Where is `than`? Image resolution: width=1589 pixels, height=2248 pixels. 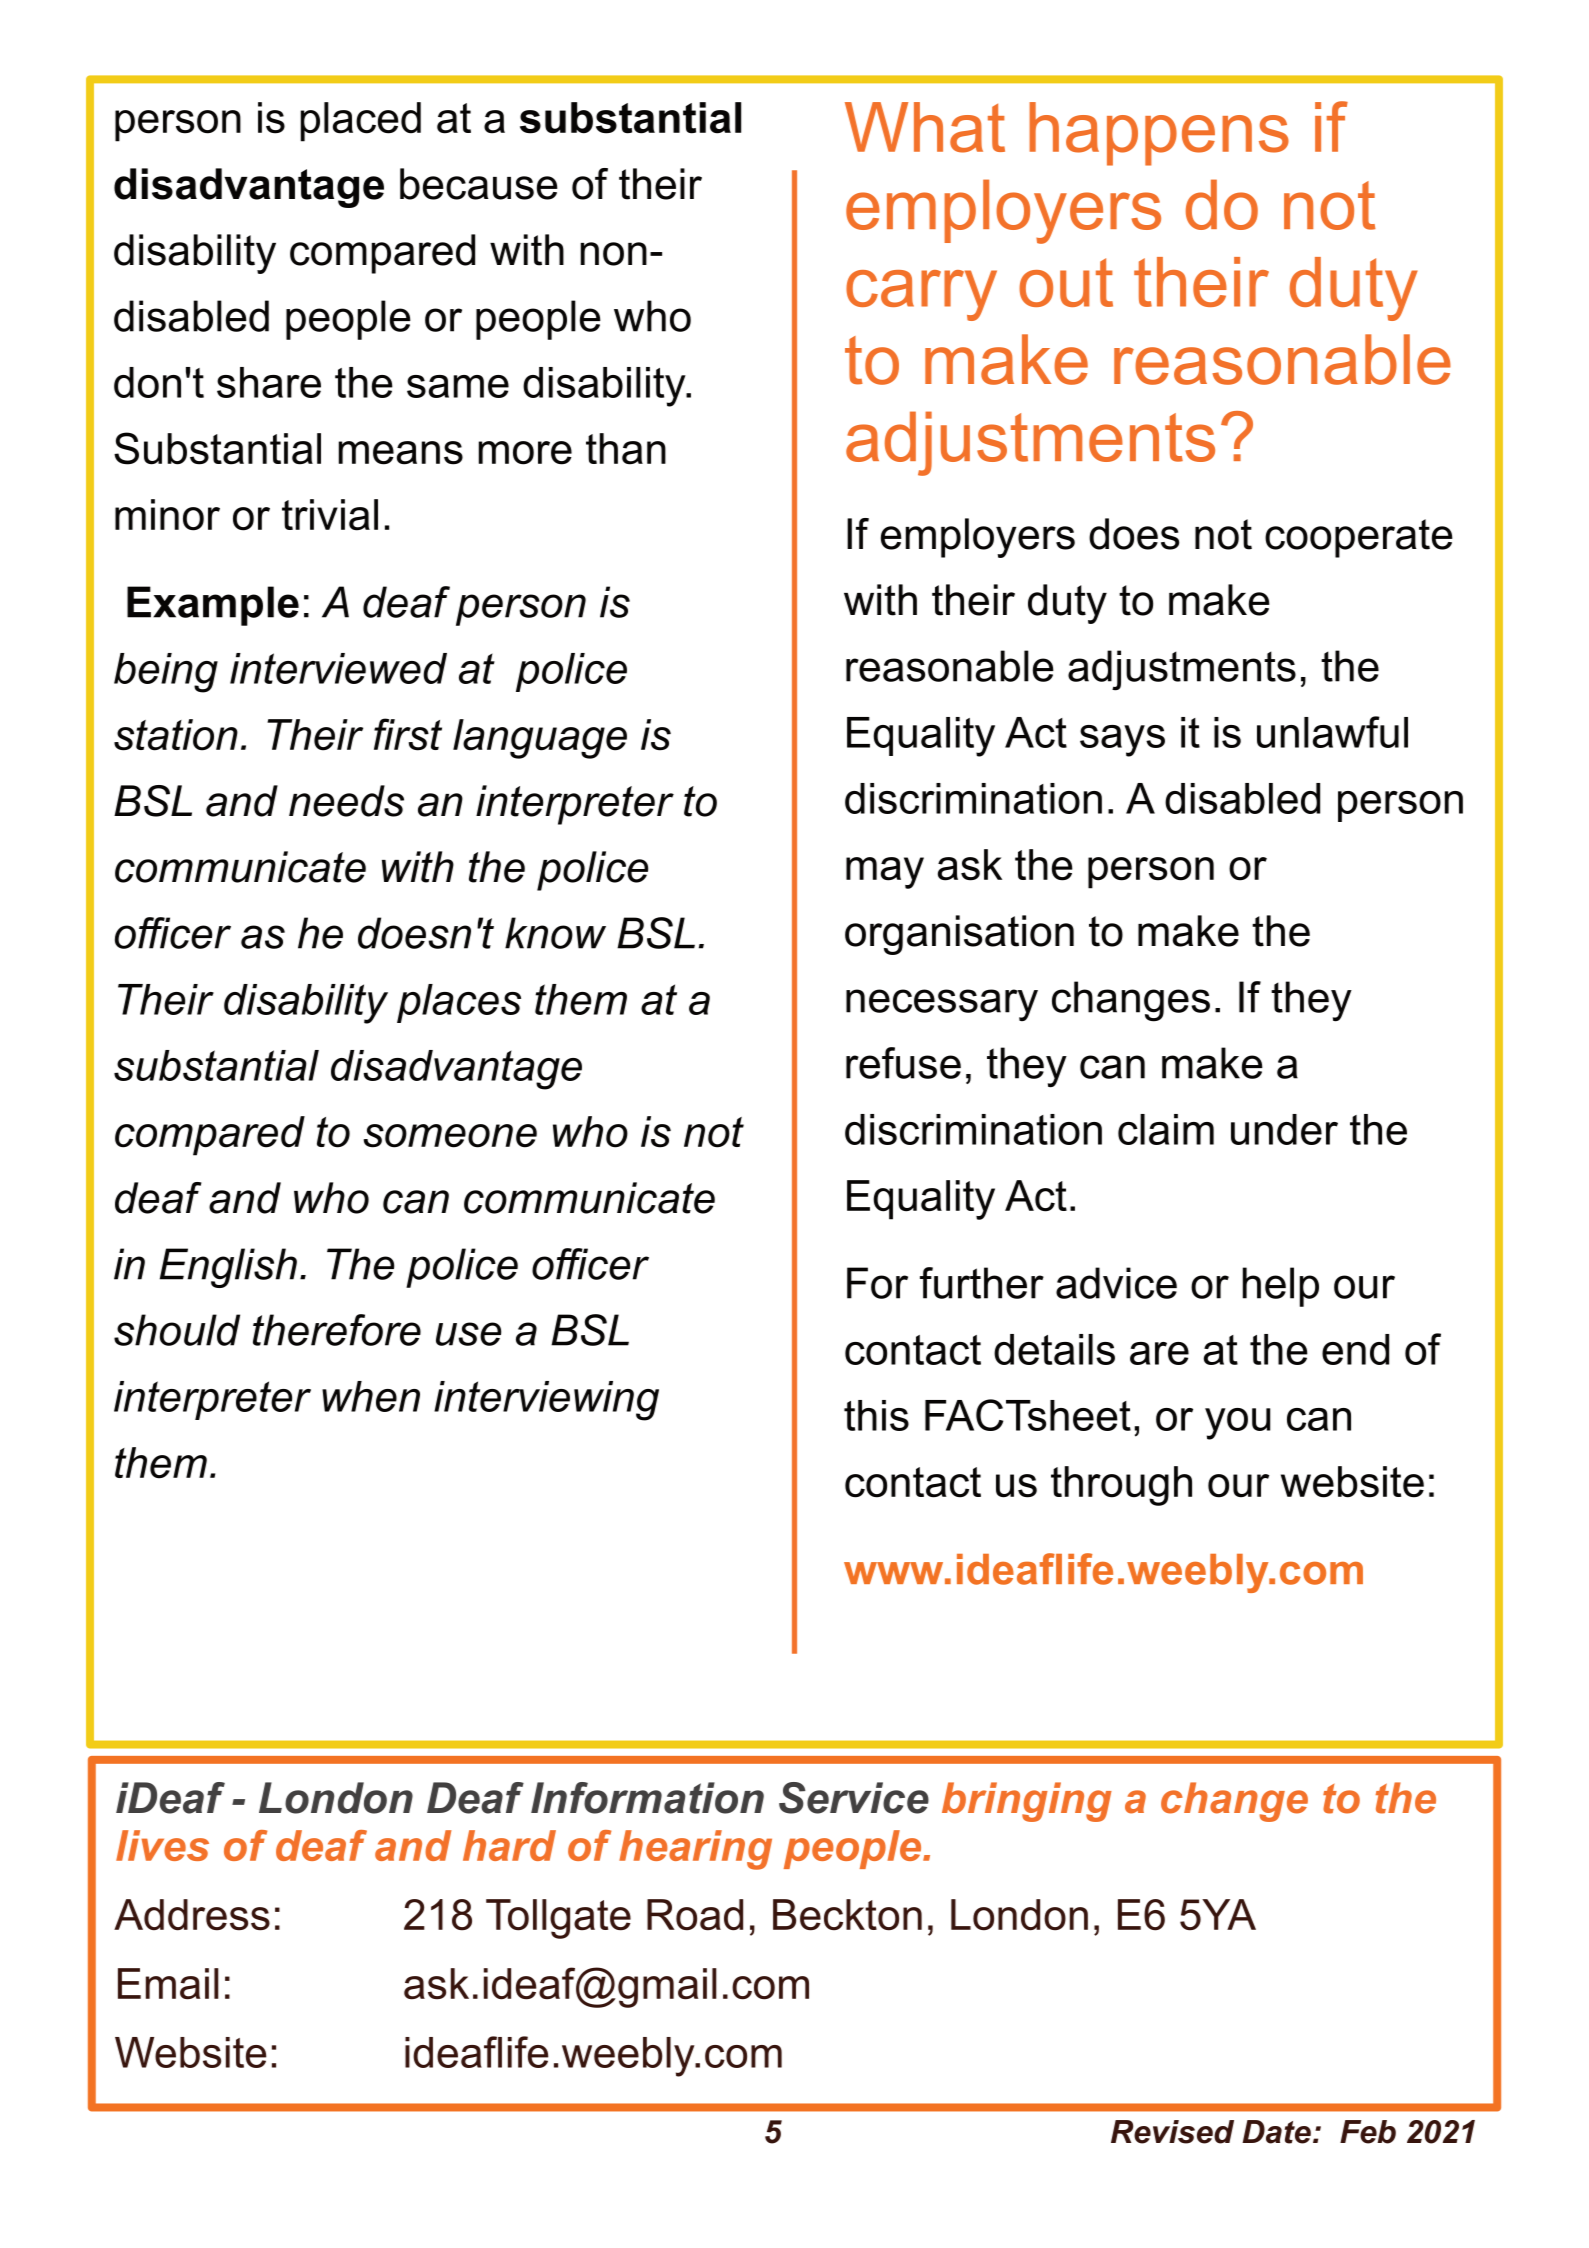
than is located at coordinates (626, 449).
